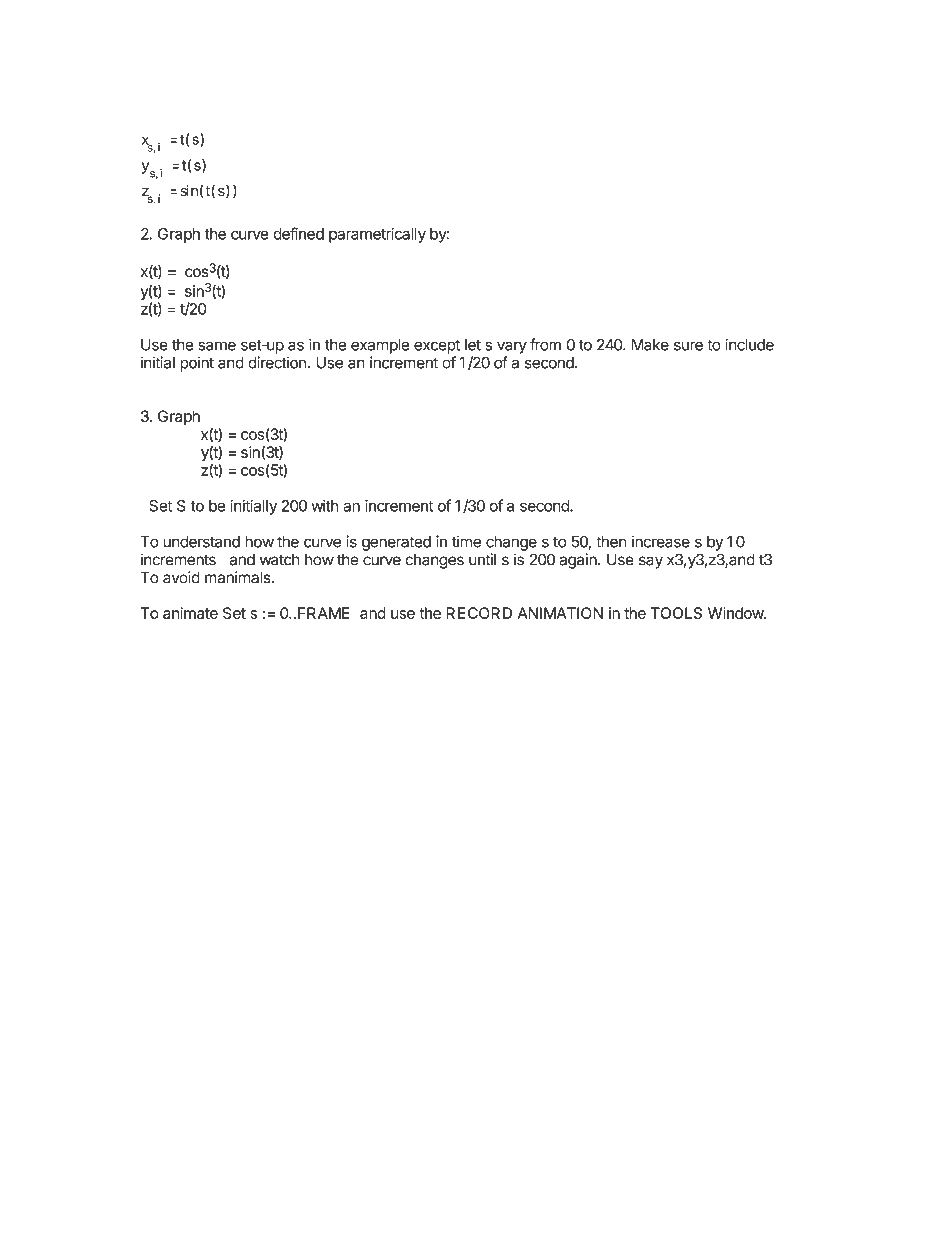 This page has height=1233, width=952. What do you see at coordinates (437, 346) in the page?
I see `except` at bounding box center [437, 346].
